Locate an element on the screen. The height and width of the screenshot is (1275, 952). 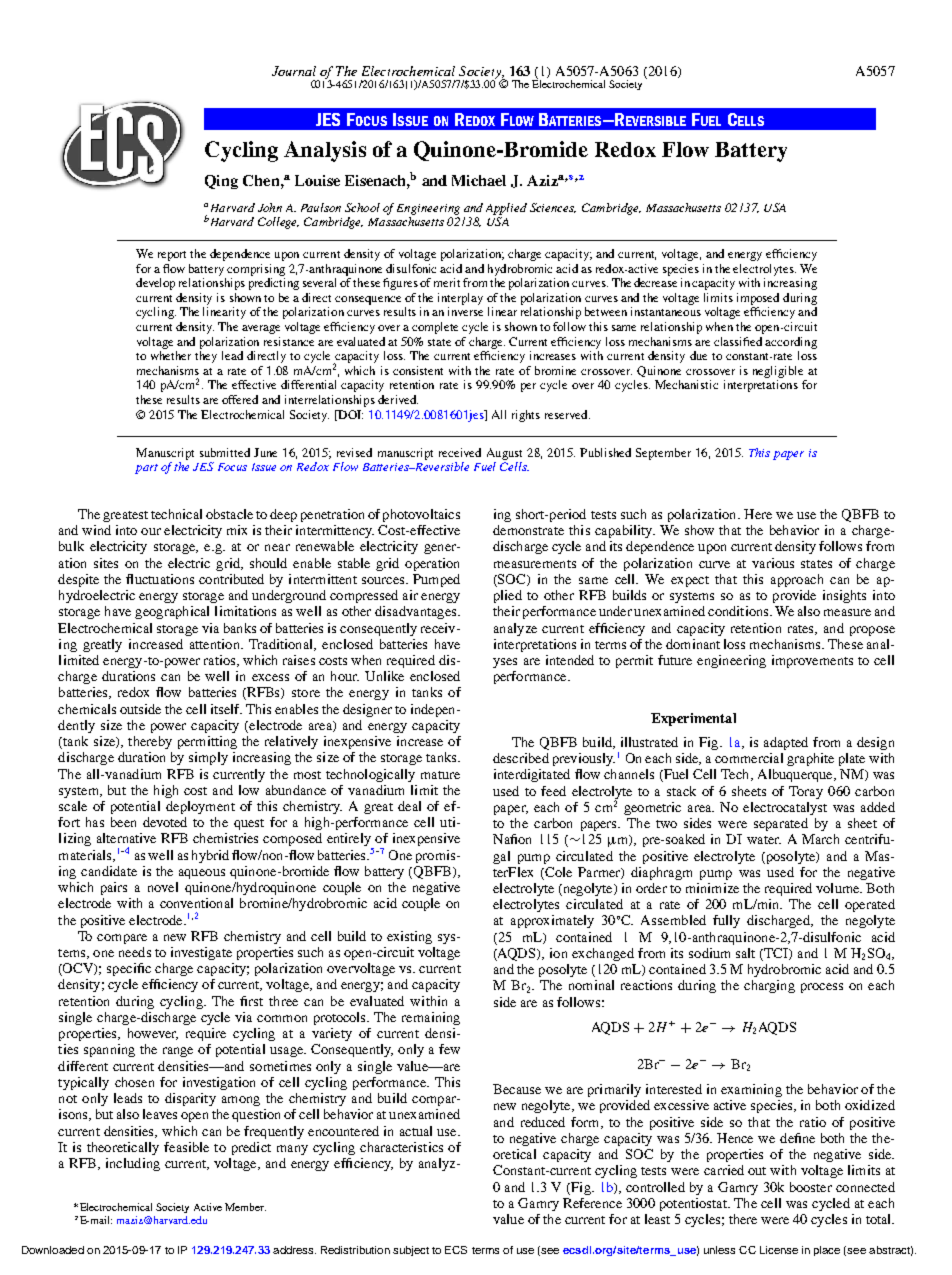
Nafion is located at coordinates (512, 839).
